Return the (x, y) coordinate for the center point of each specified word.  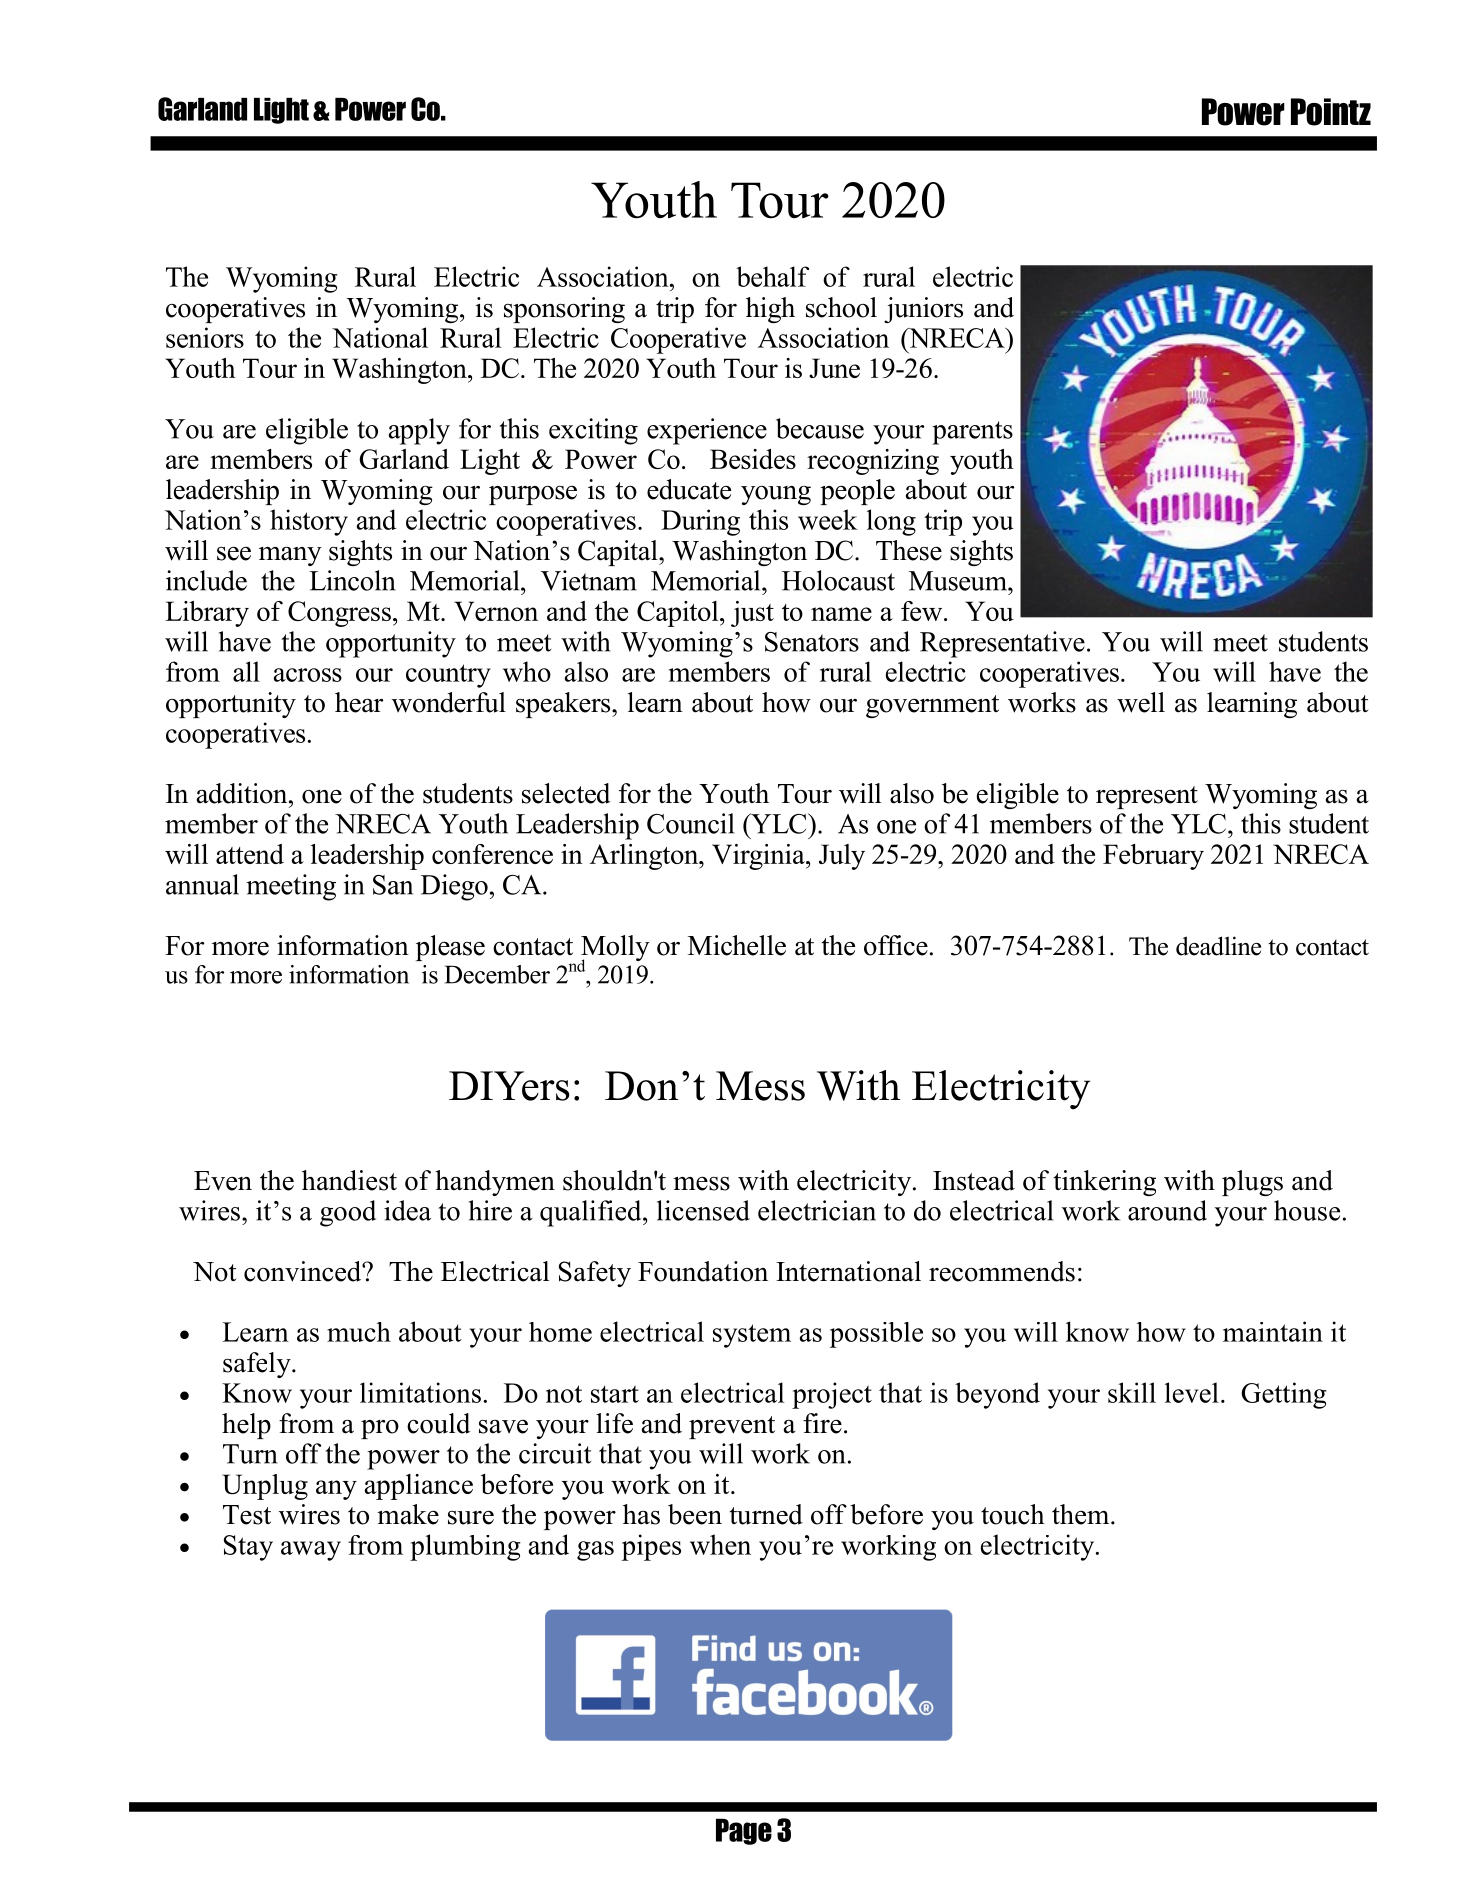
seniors (205, 337)
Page (744, 1831)
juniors (923, 310)
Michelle (737, 945)
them (1082, 1514)
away (311, 1551)
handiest (349, 1180)
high (770, 310)
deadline (1218, 946)
